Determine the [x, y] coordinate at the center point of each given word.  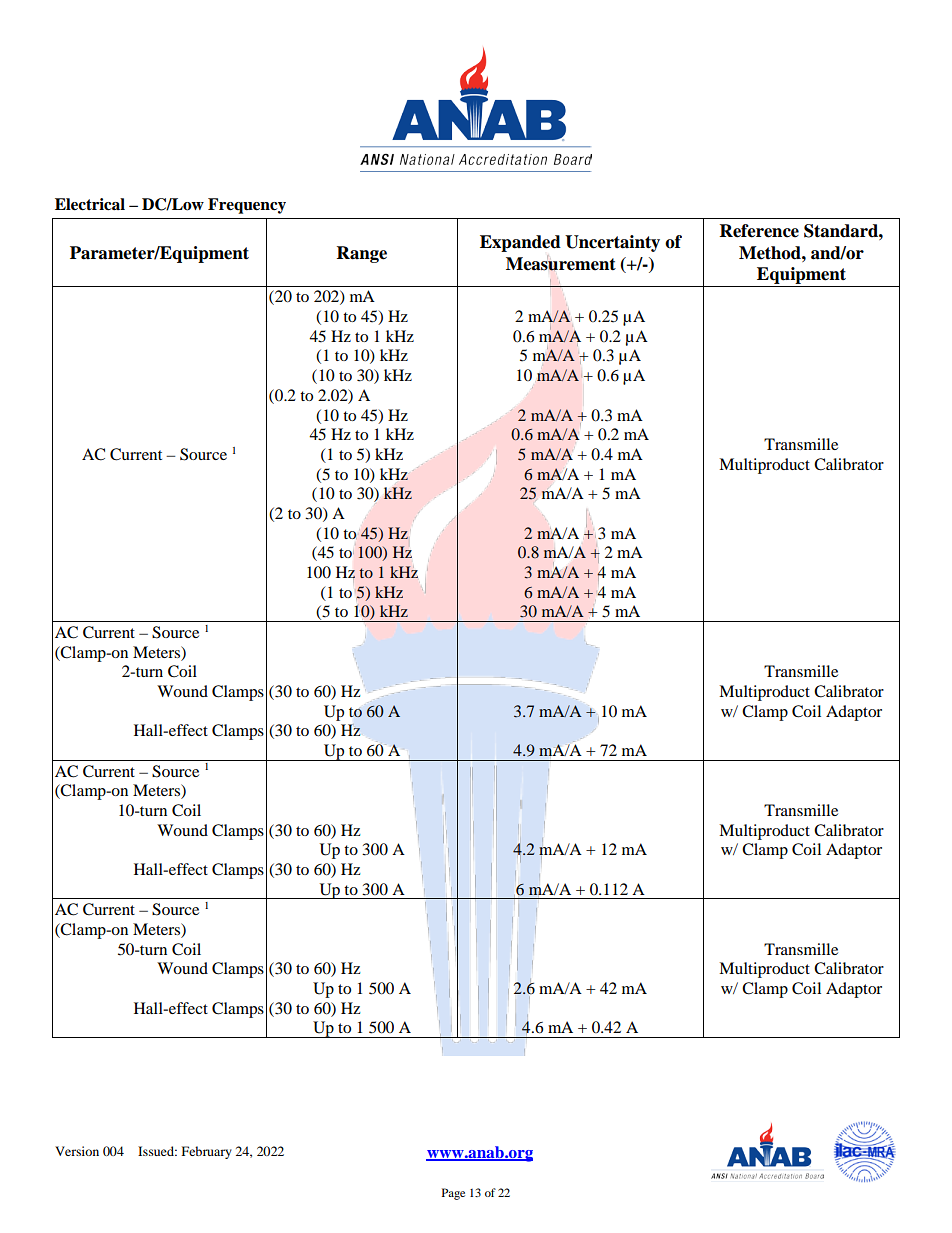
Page [453, 1194]
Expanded [520, 243]
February [207, 1152]
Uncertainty [612, 243]
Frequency [247, 206]
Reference [759, 231]
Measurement [561, 263]
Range [362, 254]
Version [77, 1151]
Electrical [90, 204]
